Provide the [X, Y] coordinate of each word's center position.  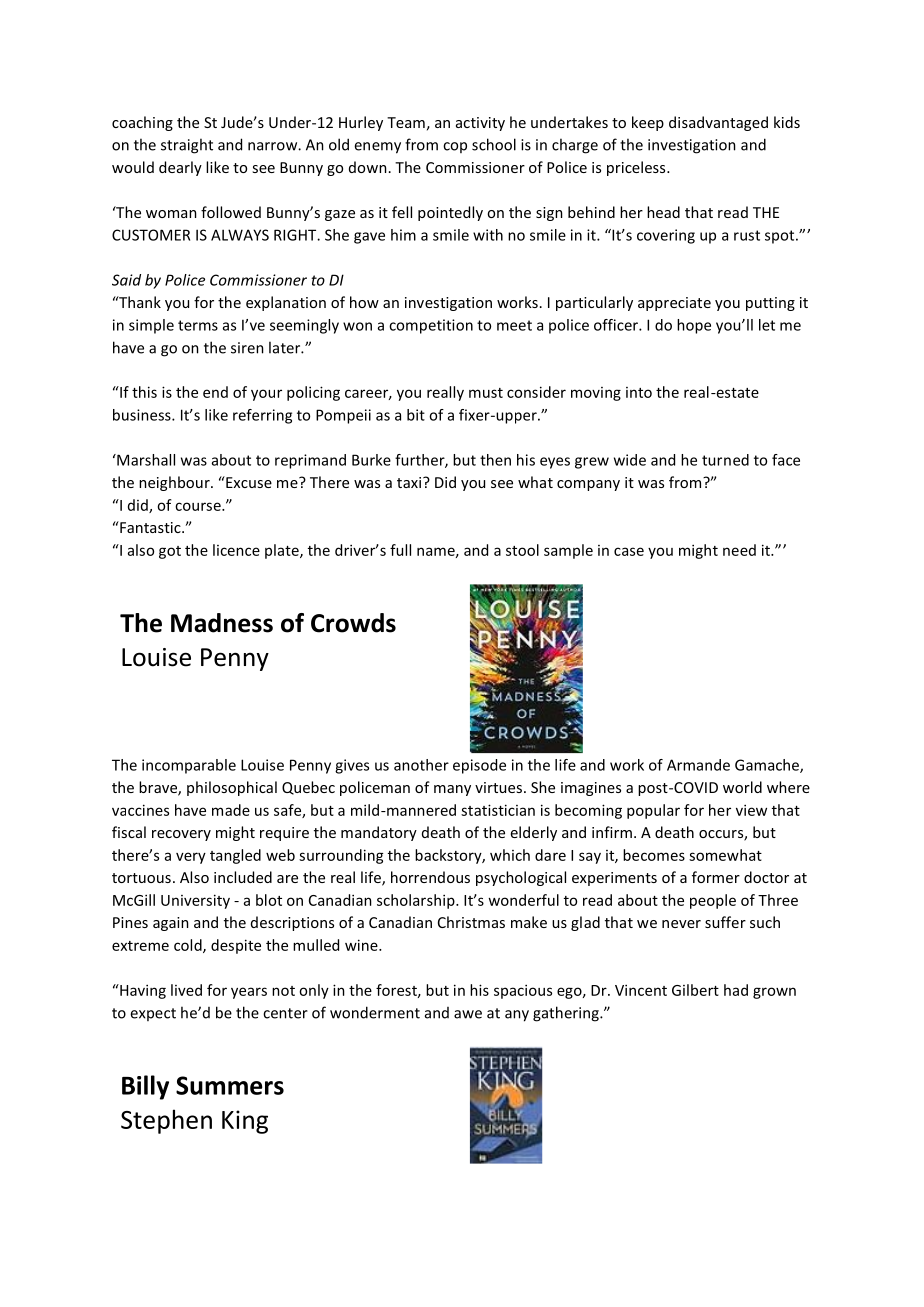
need [739, 550]
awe [468, 1014]
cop [455, 147]
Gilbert [695, 990]
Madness [222, 623]
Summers [230, 1085]
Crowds [353, 623]
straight [187, 146]
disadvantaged [718, 123]
